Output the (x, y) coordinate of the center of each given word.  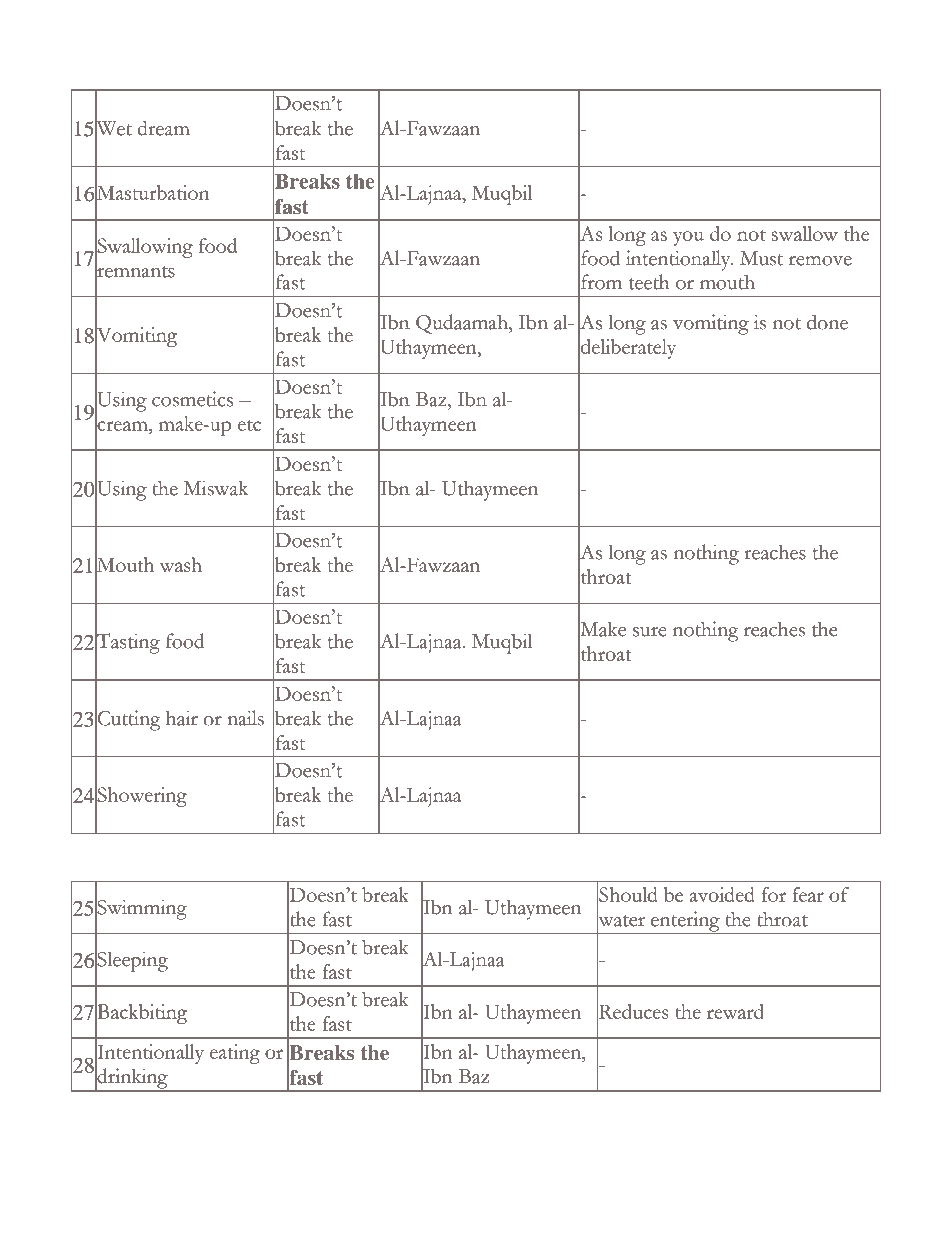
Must (761, 258)
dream (163, 128)
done (827, 322)
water (621, 921)
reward (735, 1011)
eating (235, 1054)
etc (249, 425)
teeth (649, 282)
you (688, 238)
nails (245, 718)
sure (650, 632)
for (774, 894)
